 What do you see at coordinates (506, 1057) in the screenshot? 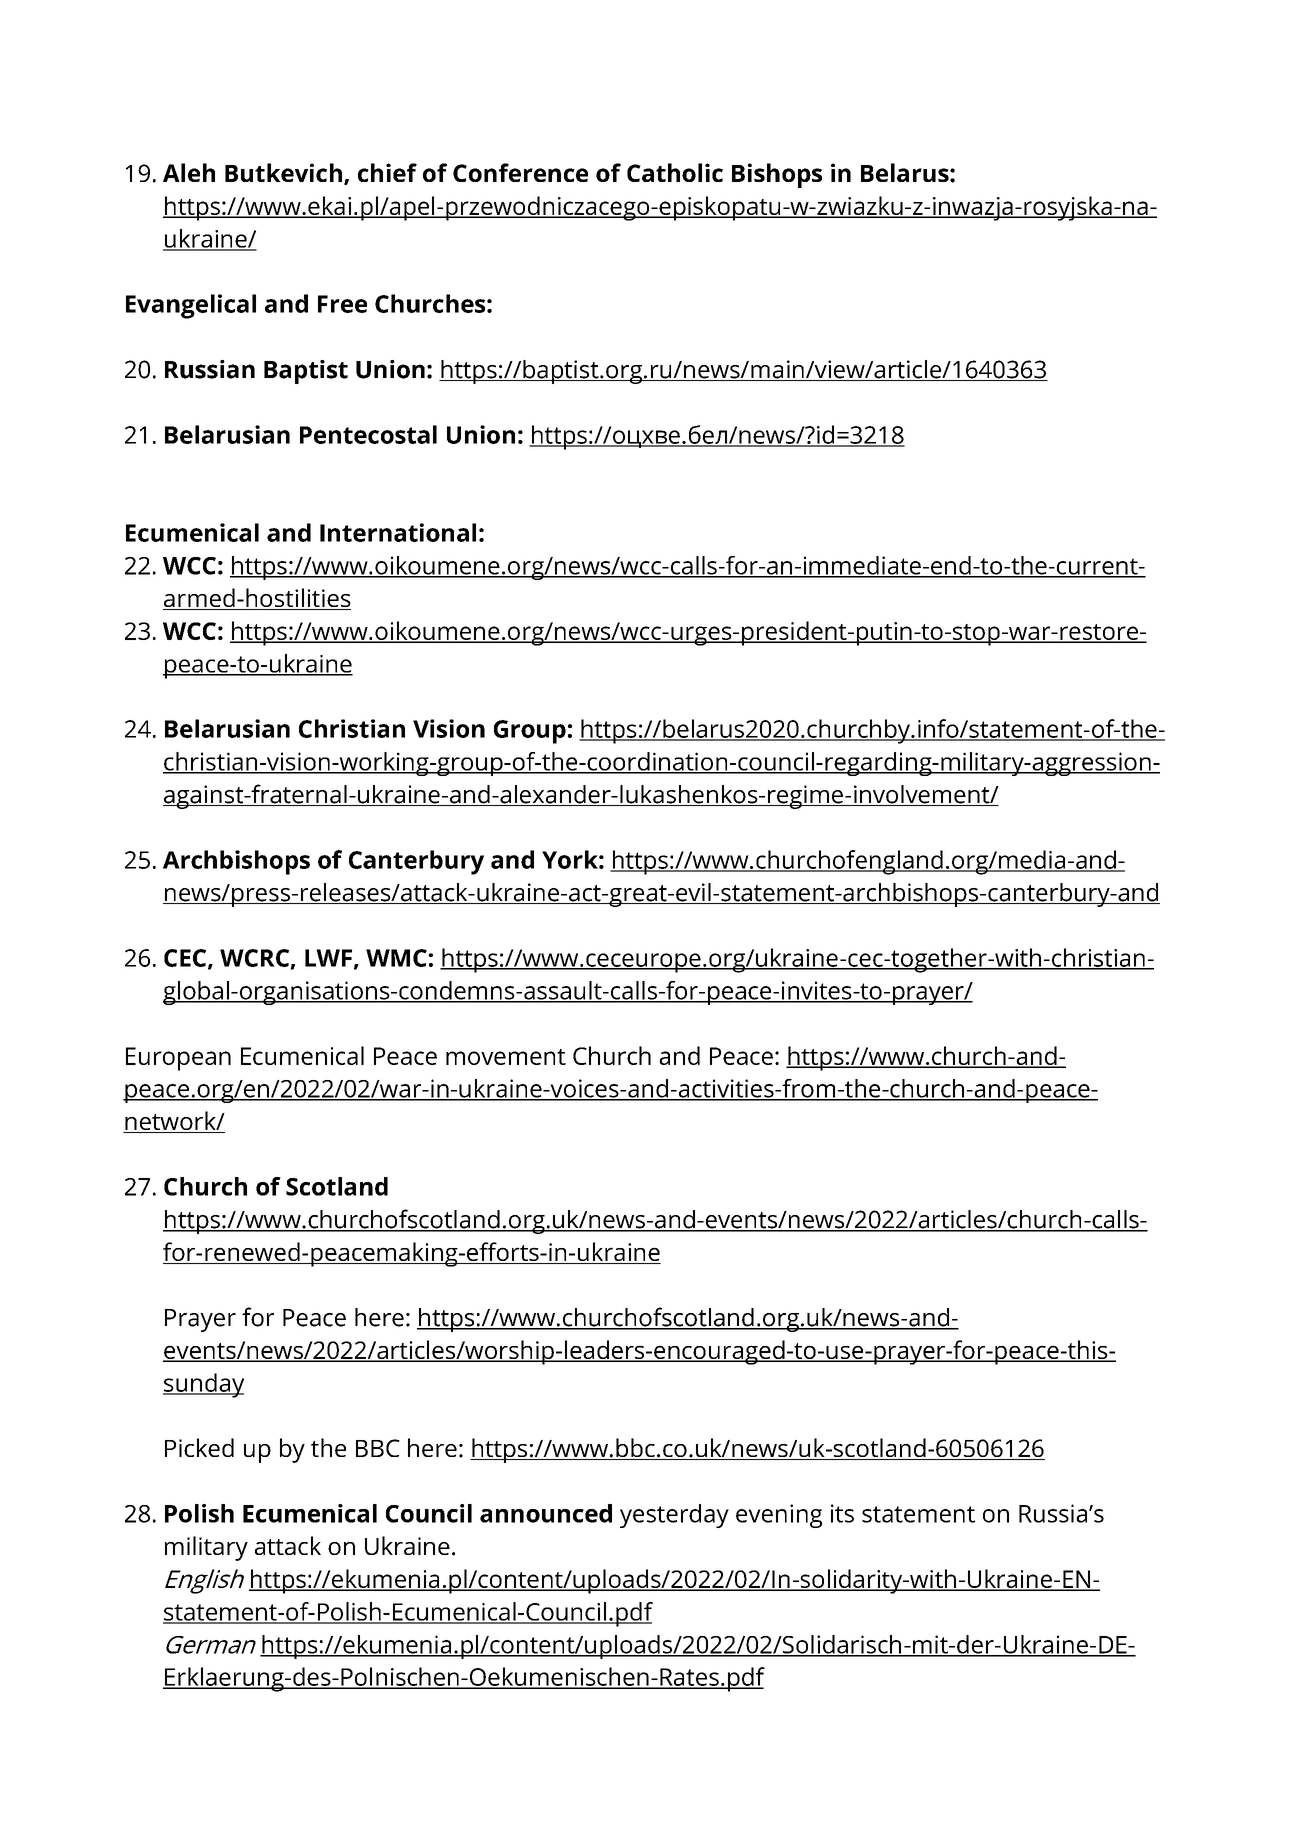
I see `movement` at bounding box center [506, 1057].
